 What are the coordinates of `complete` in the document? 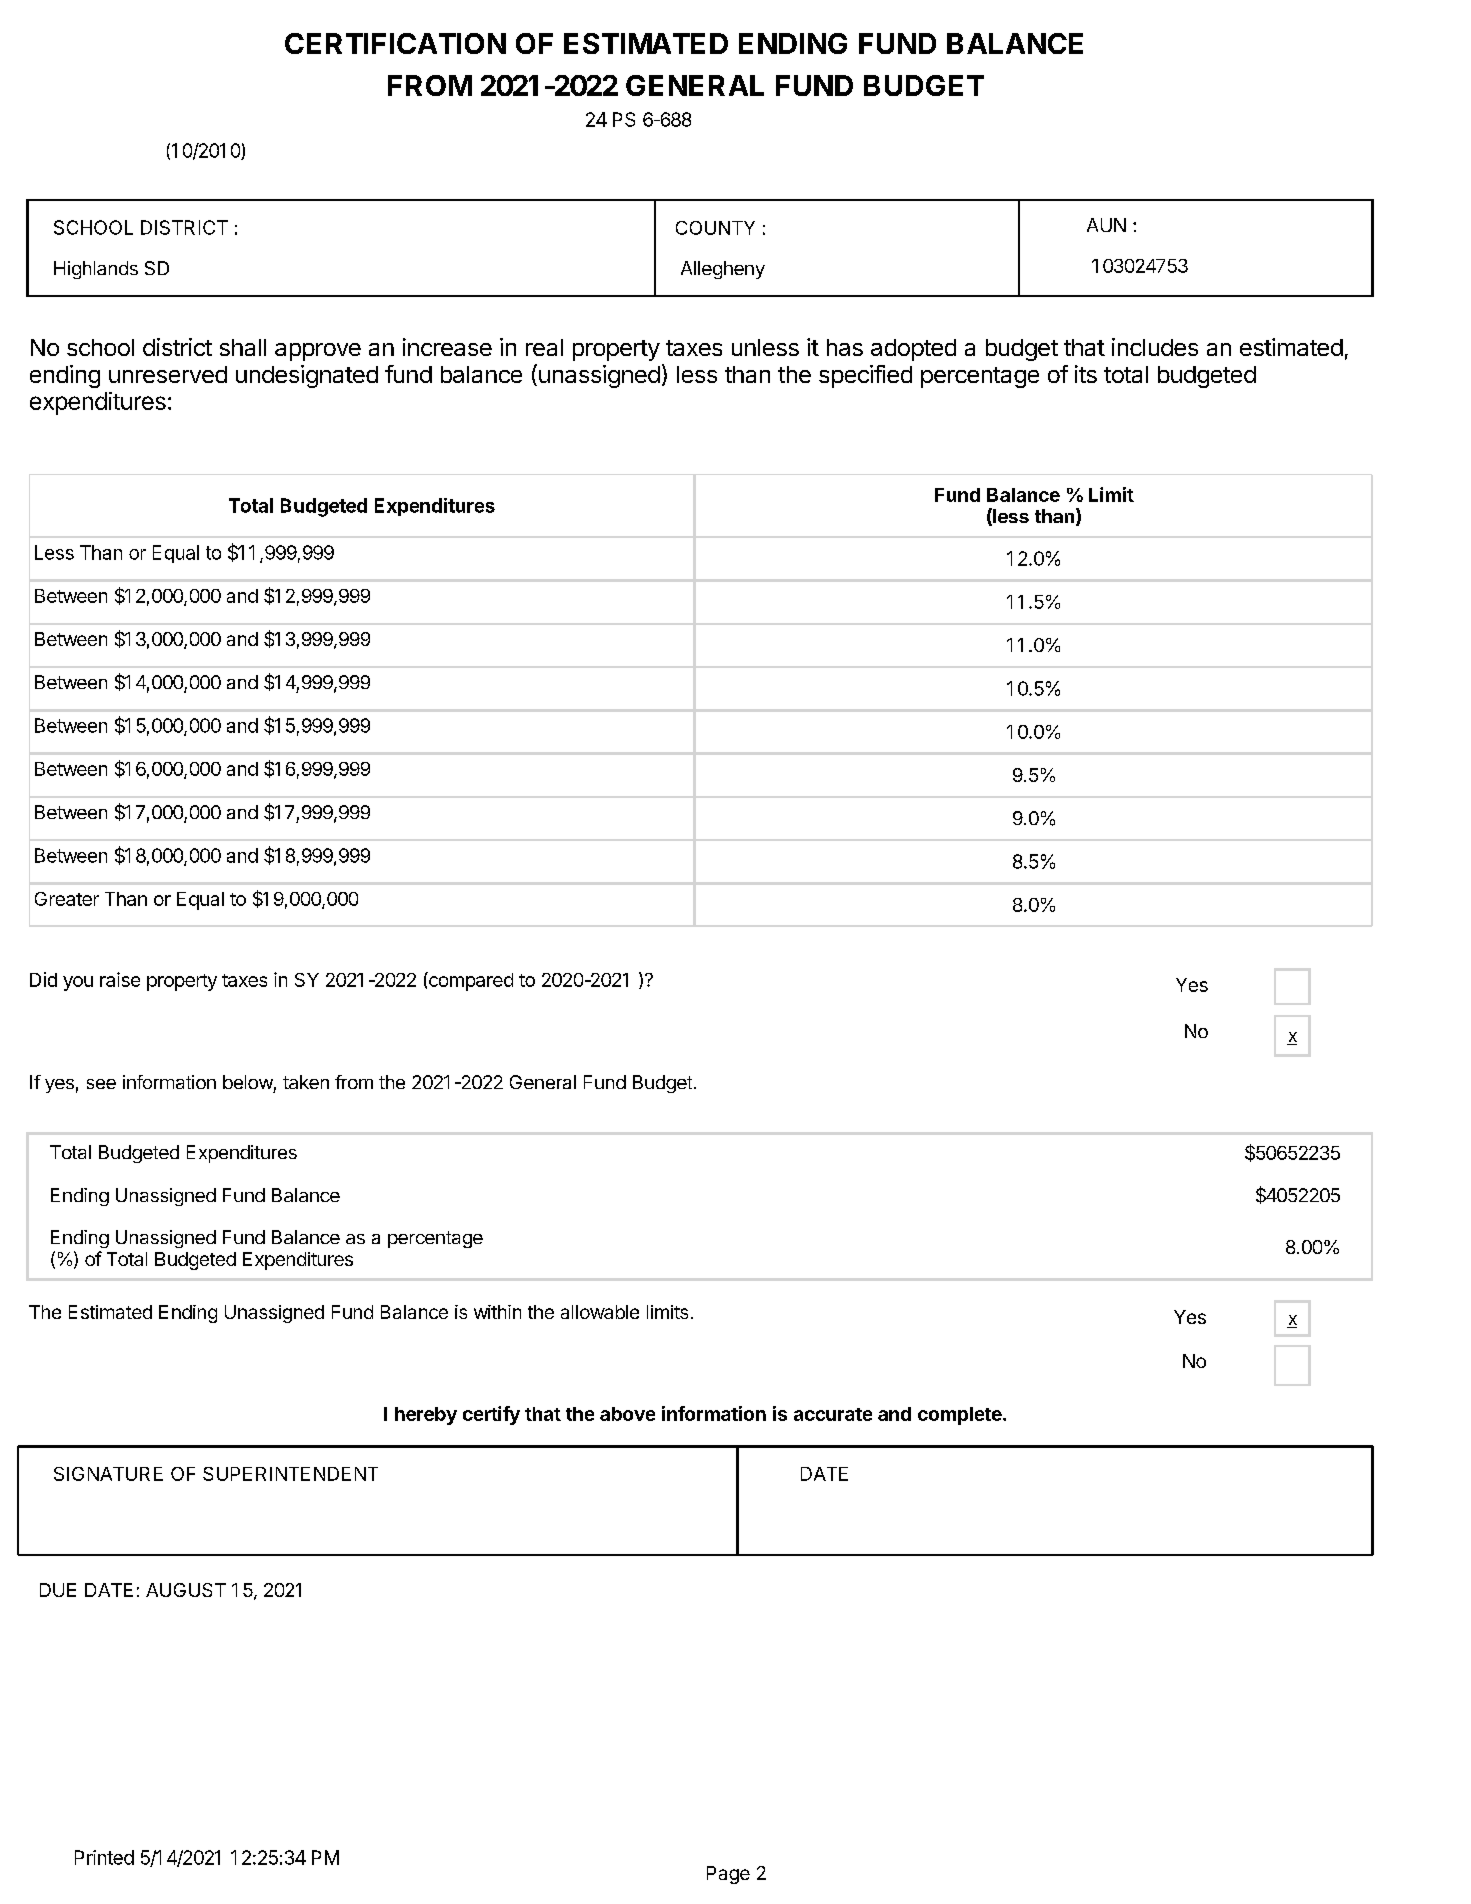 It's located at (961, 1416).
